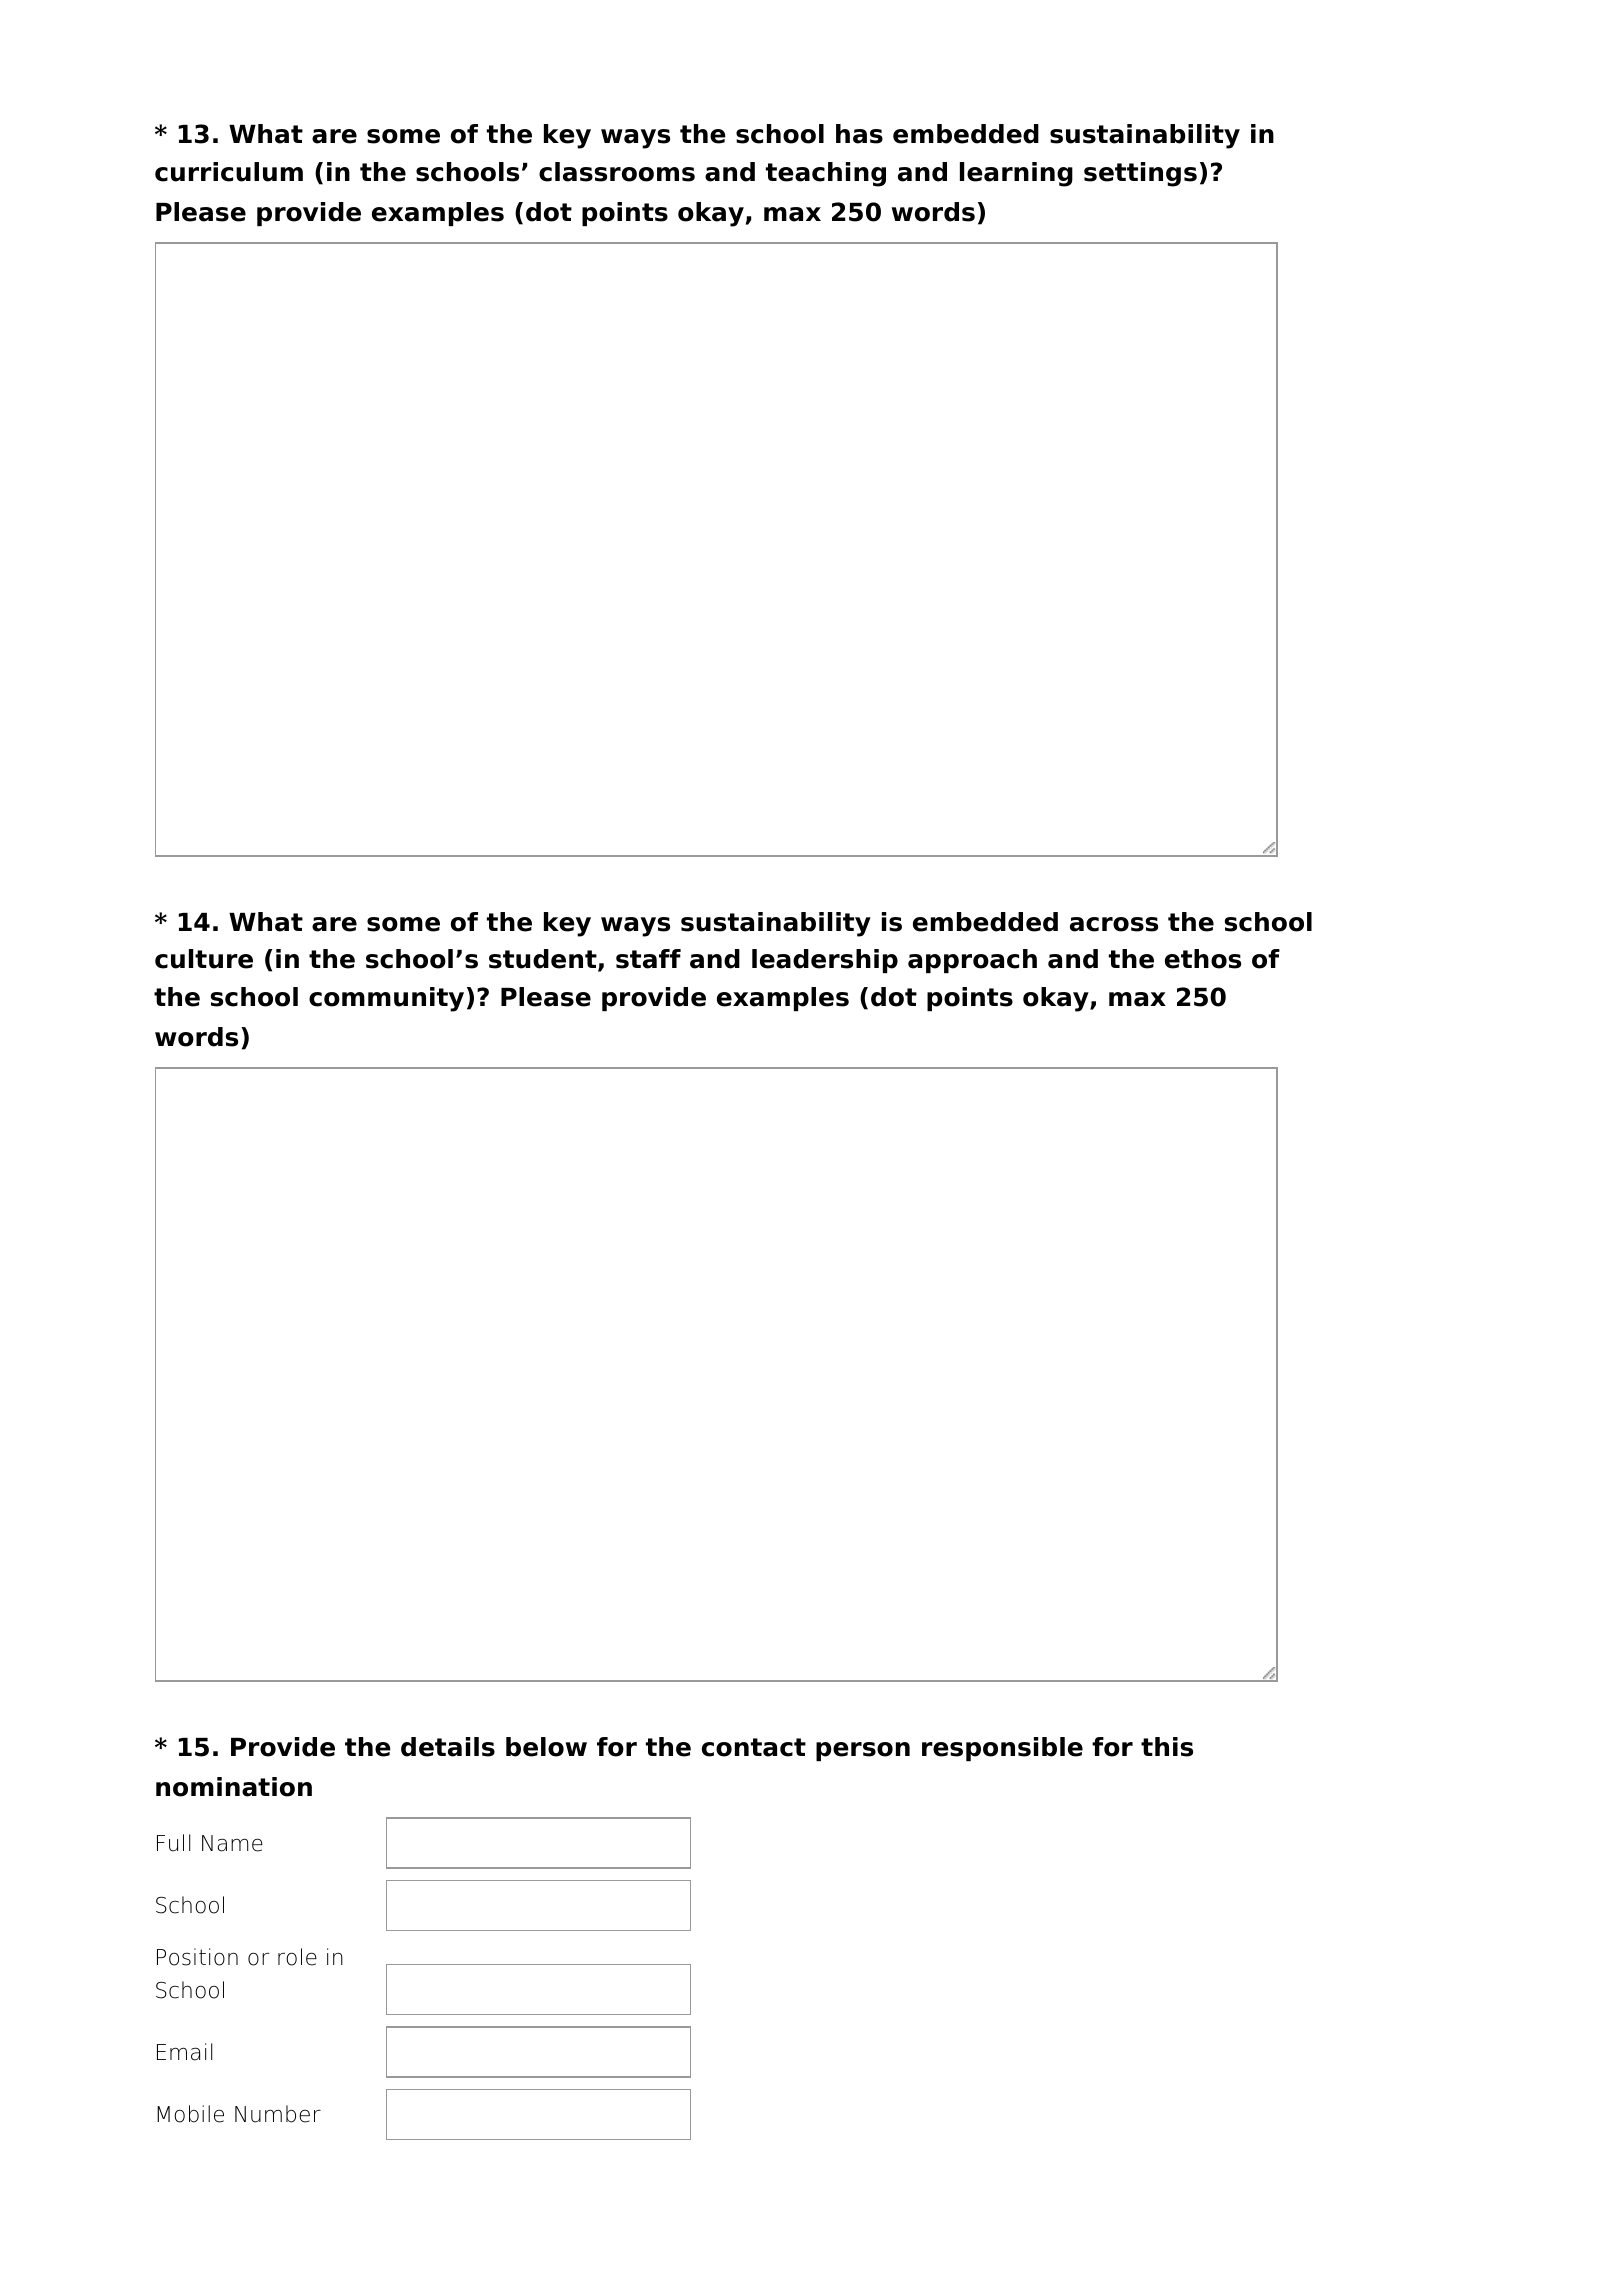 The image size is (1610, 2278). What do you see at coordinates (546, 1747) in the screenshot?
I see `below` at bounding box center [546, 1747].
